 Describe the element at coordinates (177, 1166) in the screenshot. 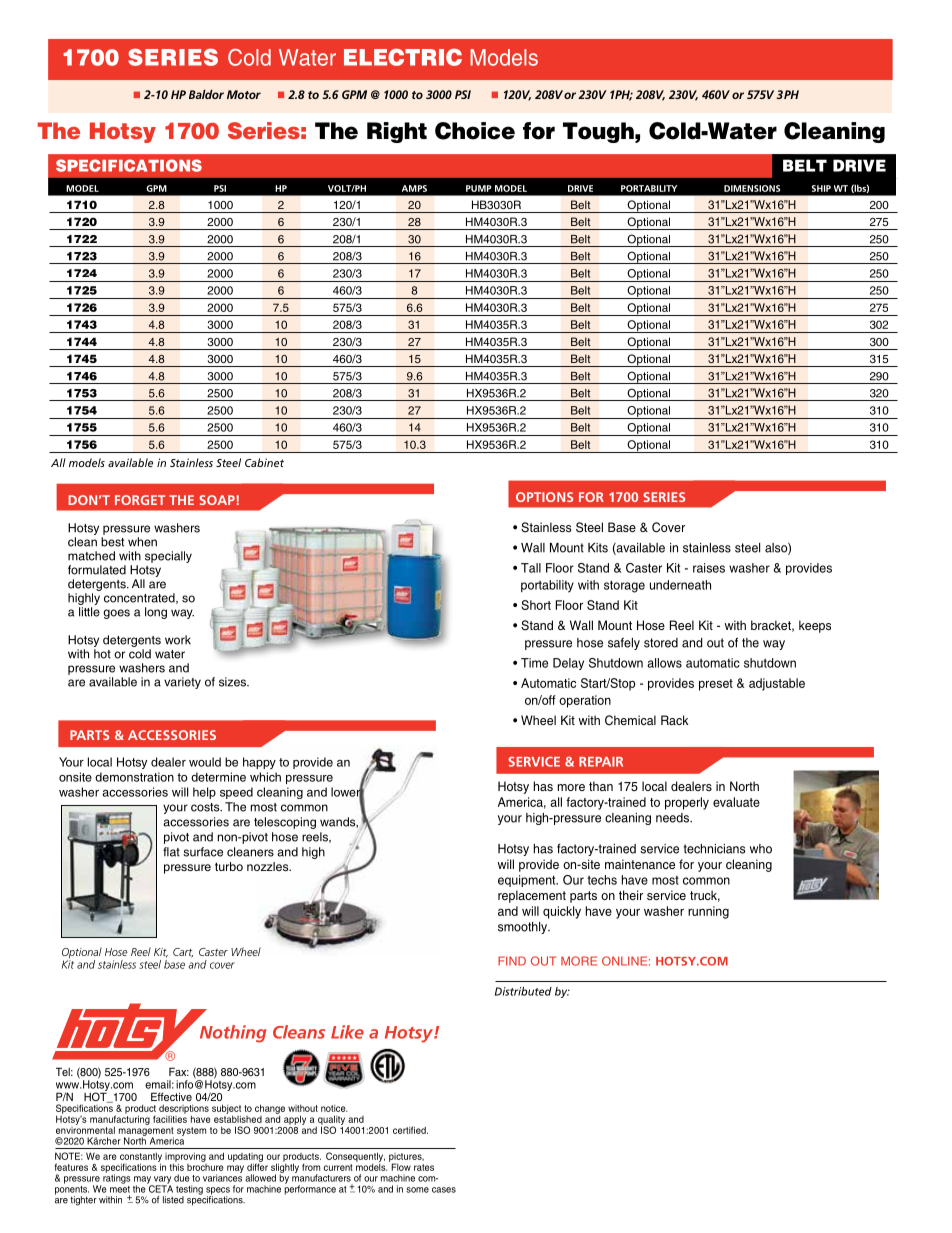

I see `this` at that location.
